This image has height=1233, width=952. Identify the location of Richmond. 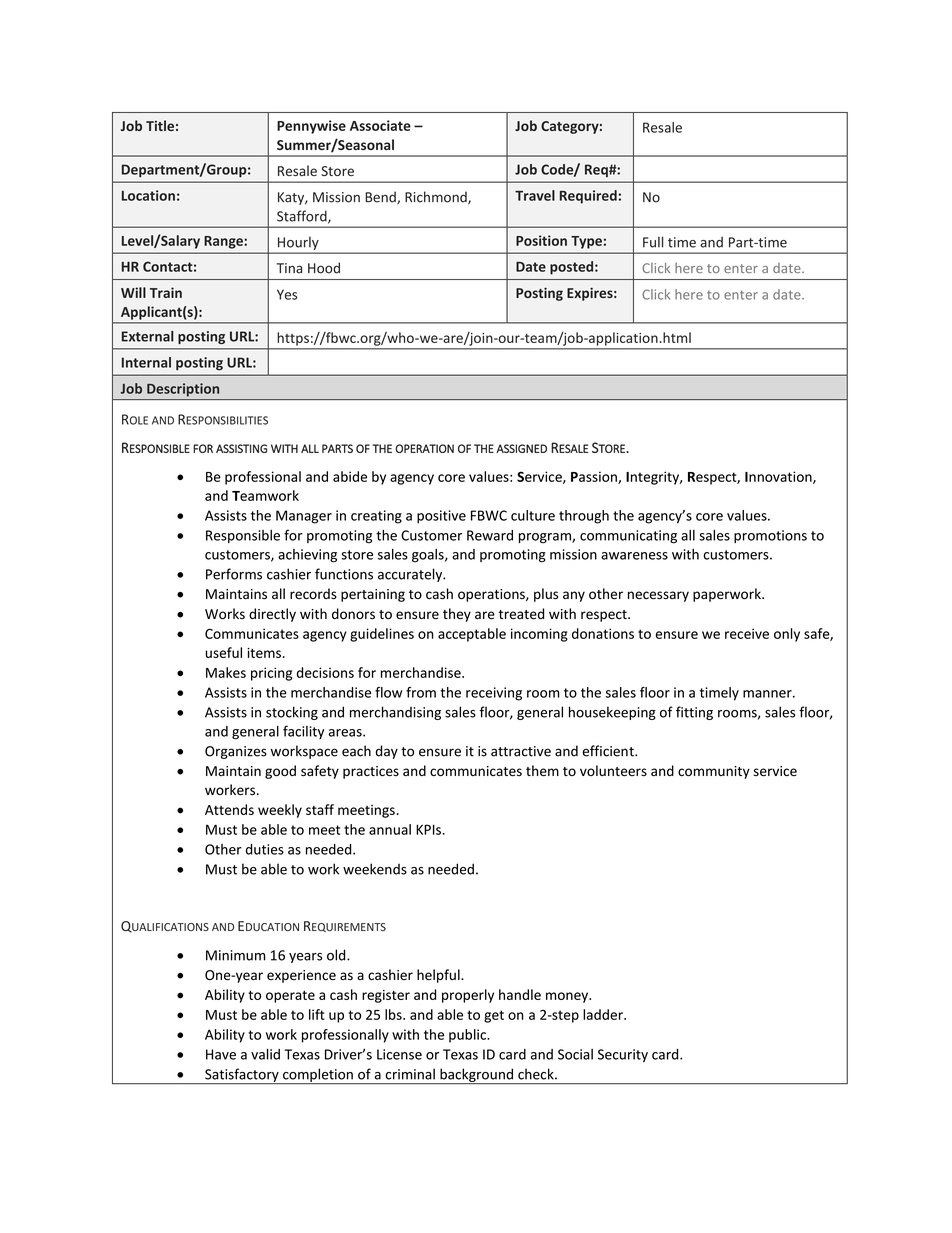
(437, 198).
